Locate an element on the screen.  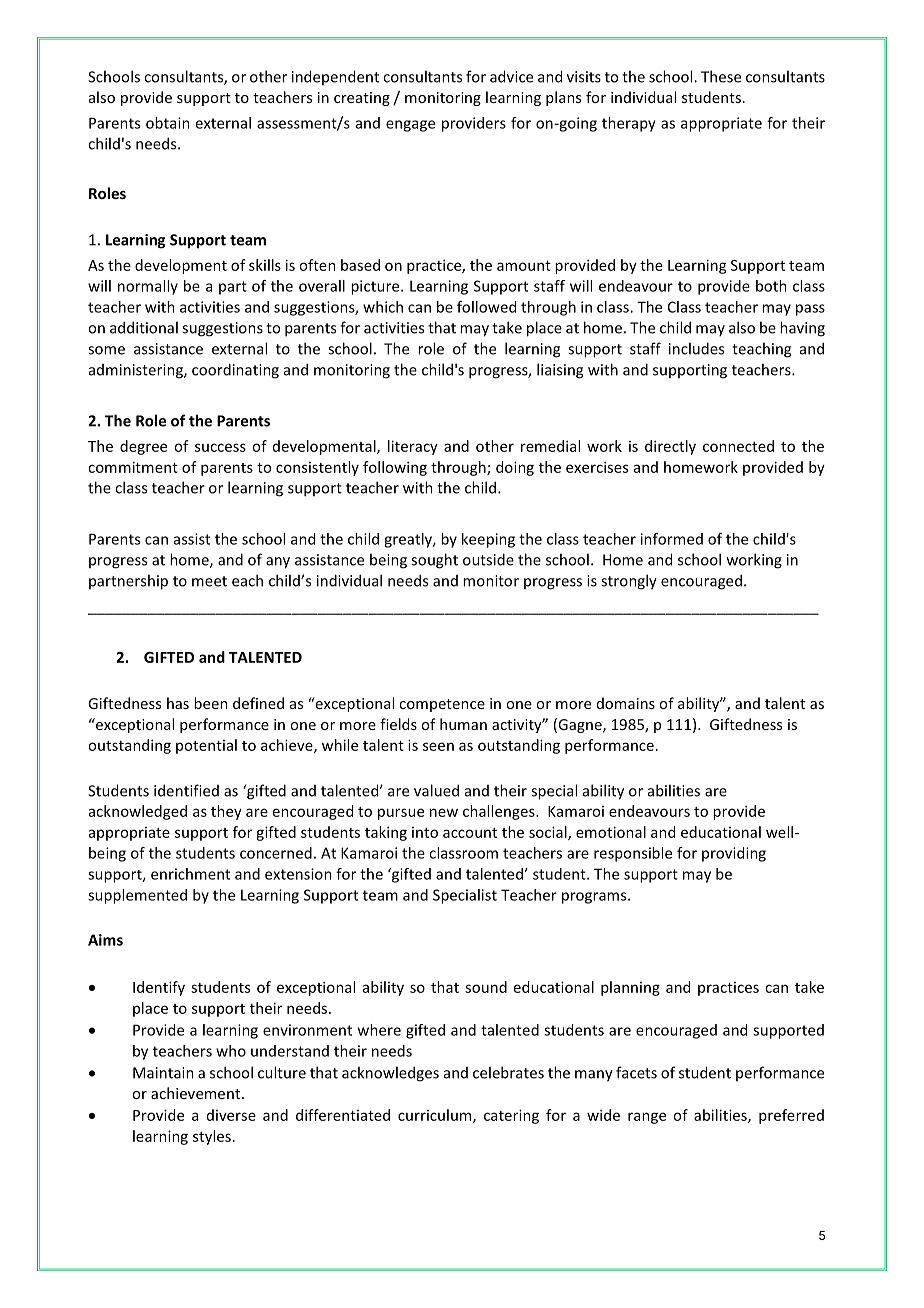
These is located at coordinates (721, 76).
